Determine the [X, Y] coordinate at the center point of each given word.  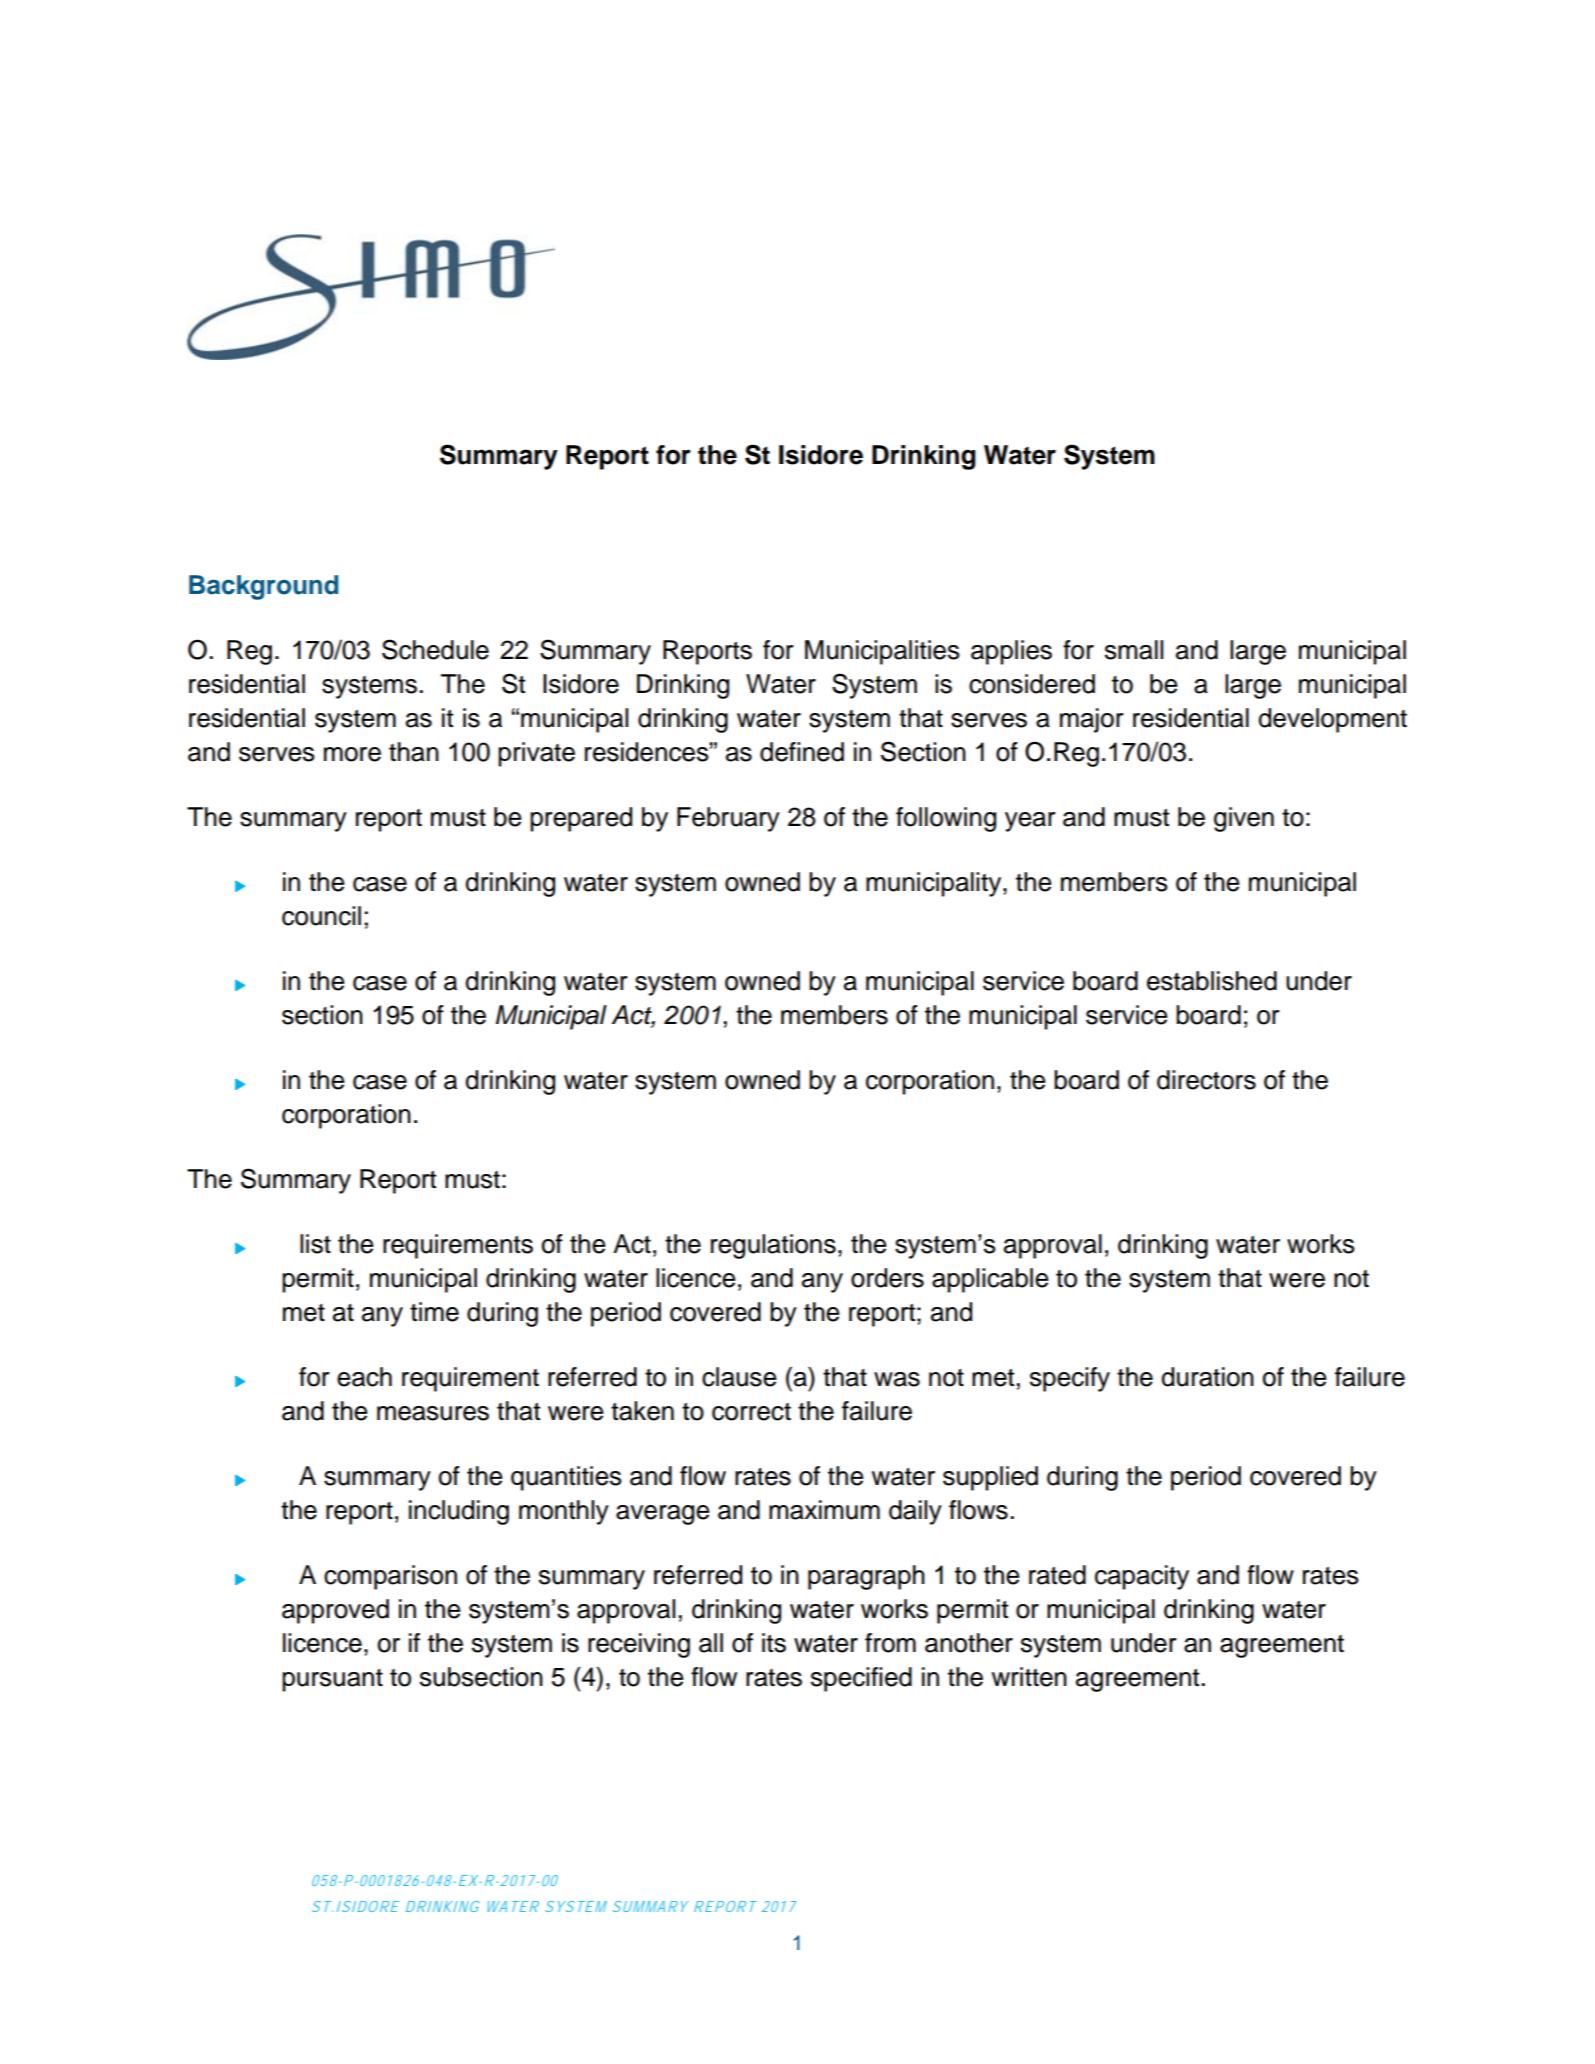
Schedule [435, 649]
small [1134, 650]
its [774, 1643]
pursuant [332, 1680]
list [315, 1244]
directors [1206, 1080]
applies [1011, 652]
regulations [773, 1246]
